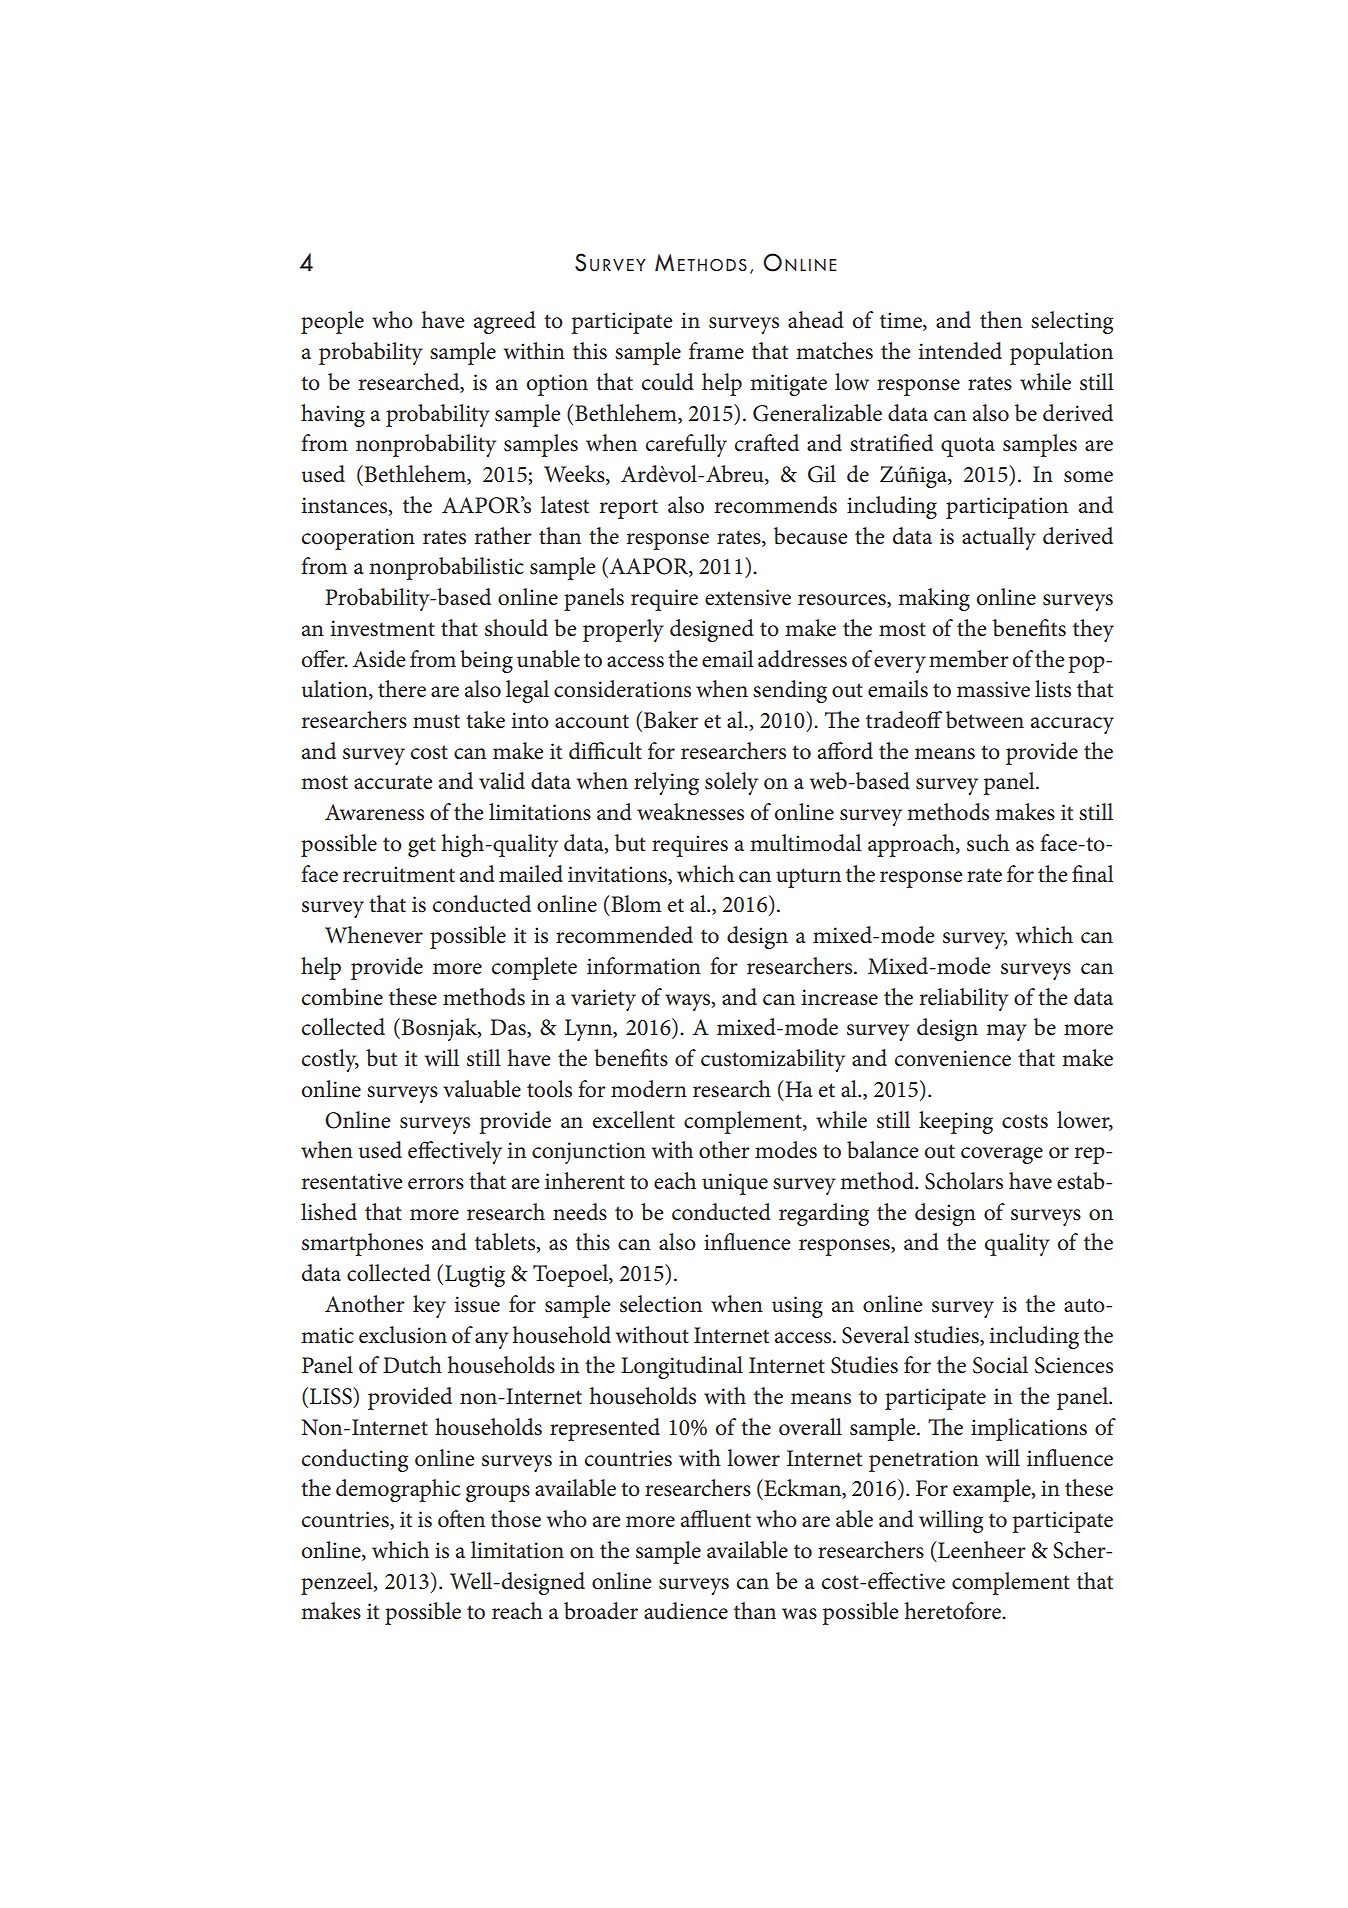  Describe the element at coordinates (461, 1519) in the screenshot. I see `often` at that location.
